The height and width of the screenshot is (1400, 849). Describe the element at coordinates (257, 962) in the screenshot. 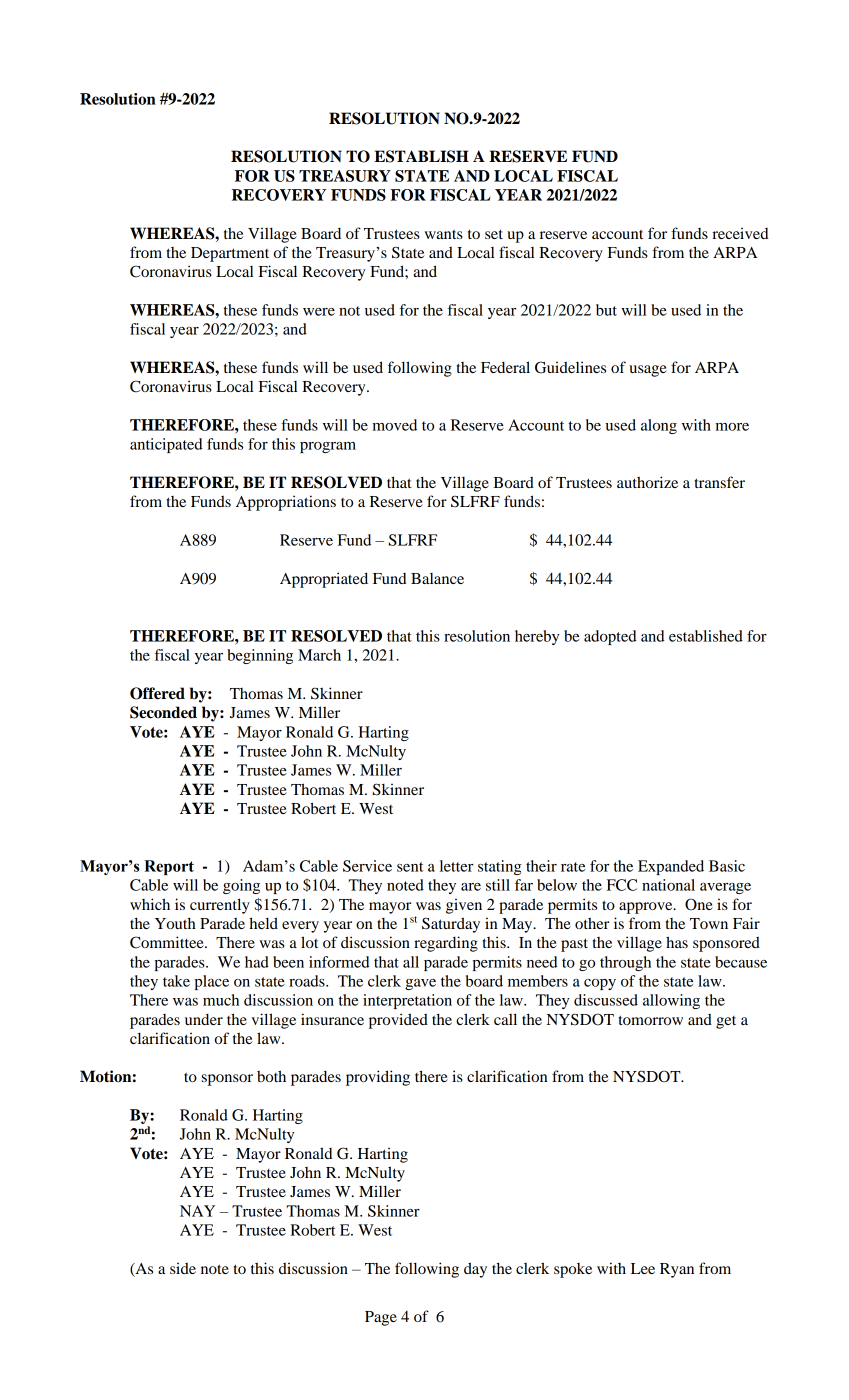

I see `had` at that location.
